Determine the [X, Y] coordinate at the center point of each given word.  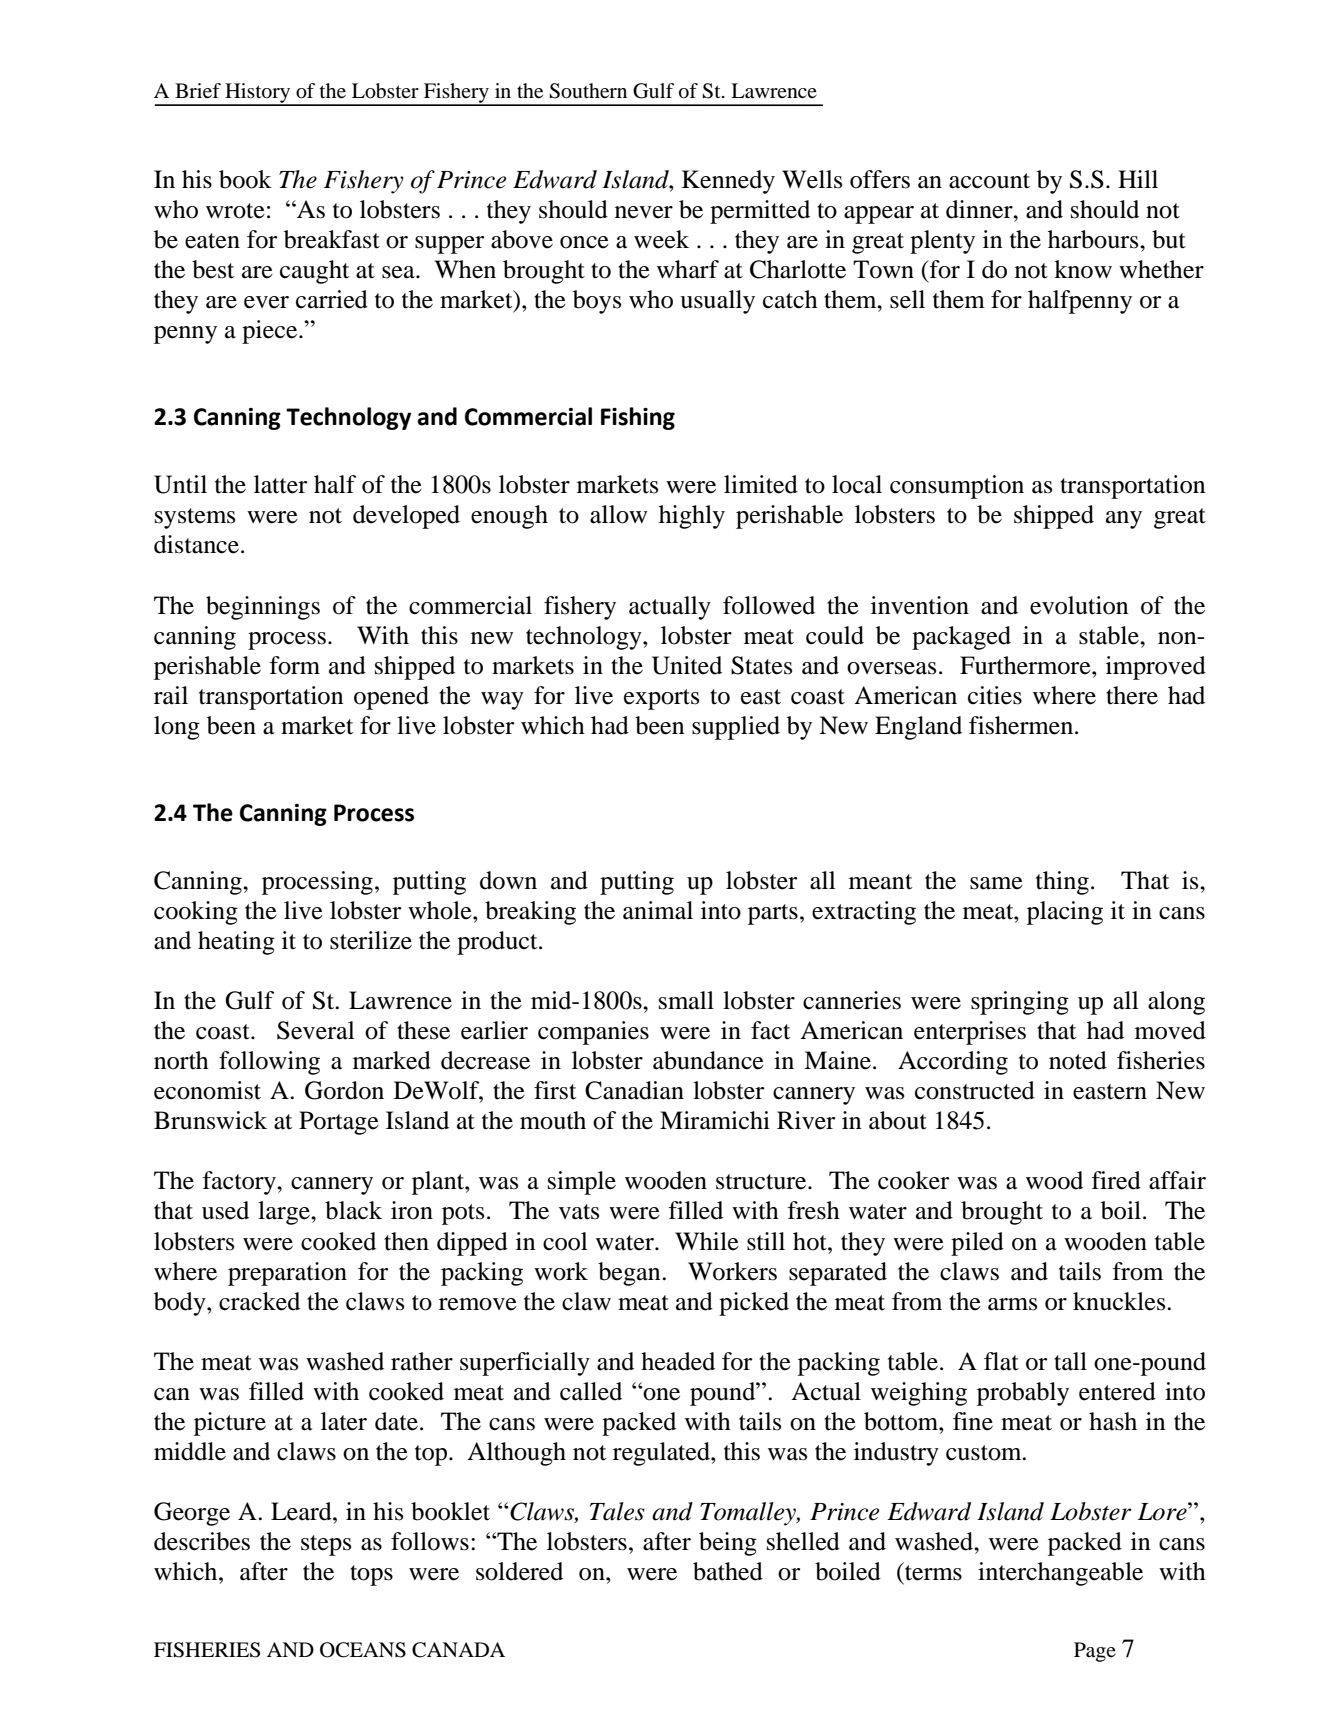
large [285, 1213]
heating [236, 943]
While [707, 1241]
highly [692, 517]
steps [326, 1545]
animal [658, 910]
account [989, 181]
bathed [728, 1571]
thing [1062, 883]
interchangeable [1060, 1574]
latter [280, 484]
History [258, 94]
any [1124, 520]
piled [977, 1244]
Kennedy [728, 182]
